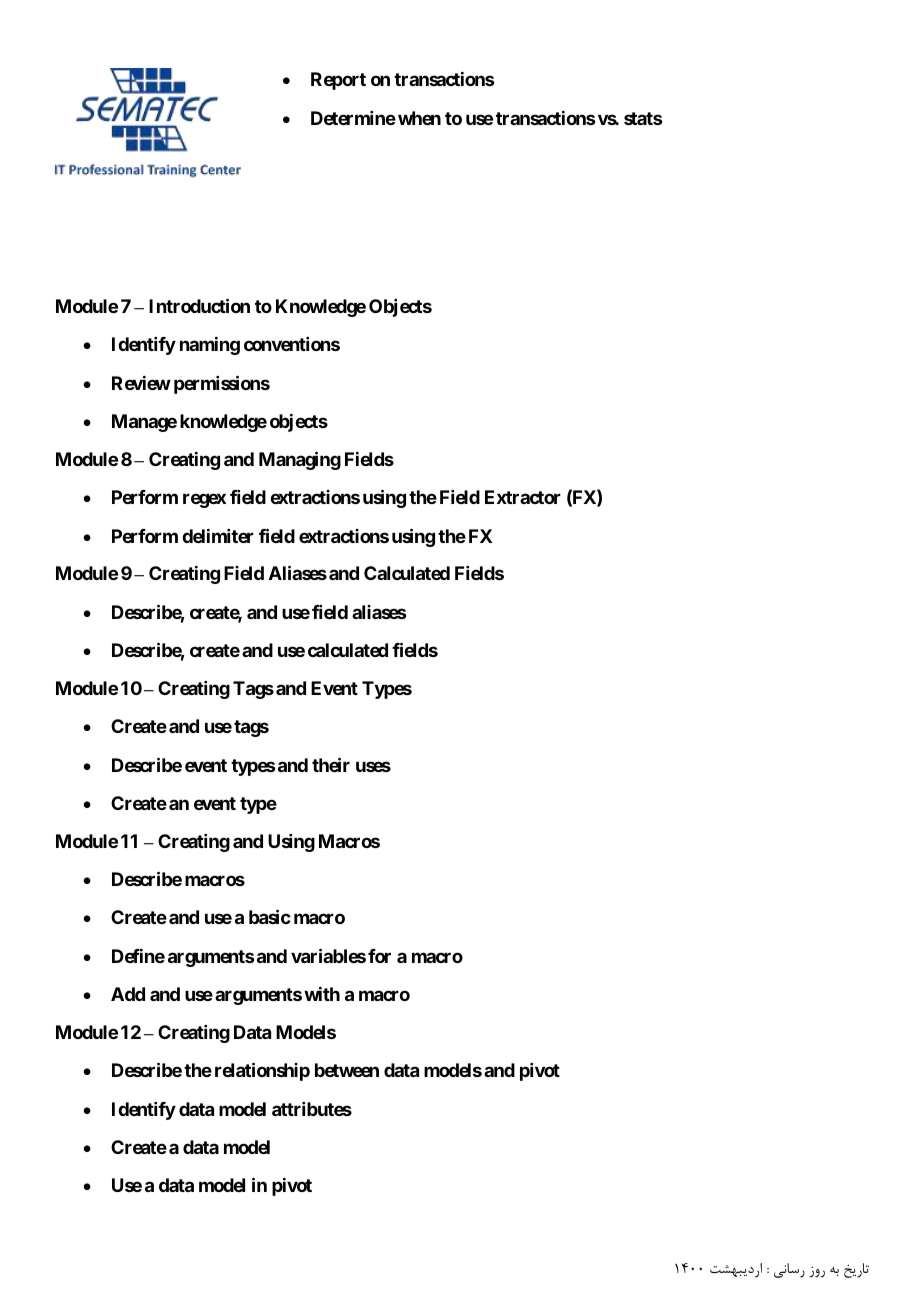 The height and width of the screenshot is (1308, 924). What do you see at coordinates (338, 81) in the screenshot?
I see `Report` at bounding box center [338, 81].
